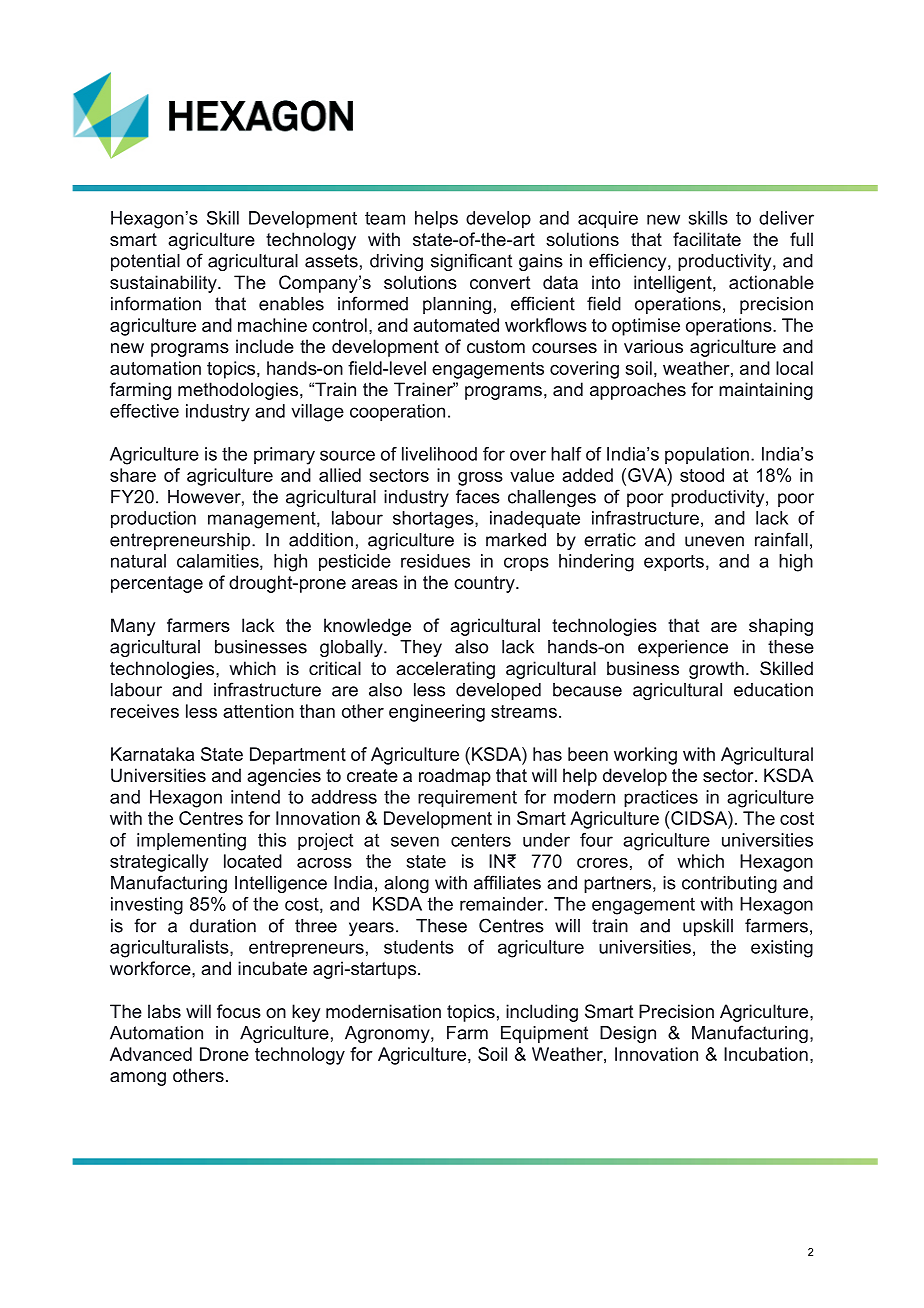  What do you see at coordinates (145, 262) in the screenshot?
I see `potential` at bounding box center [145, 262].
